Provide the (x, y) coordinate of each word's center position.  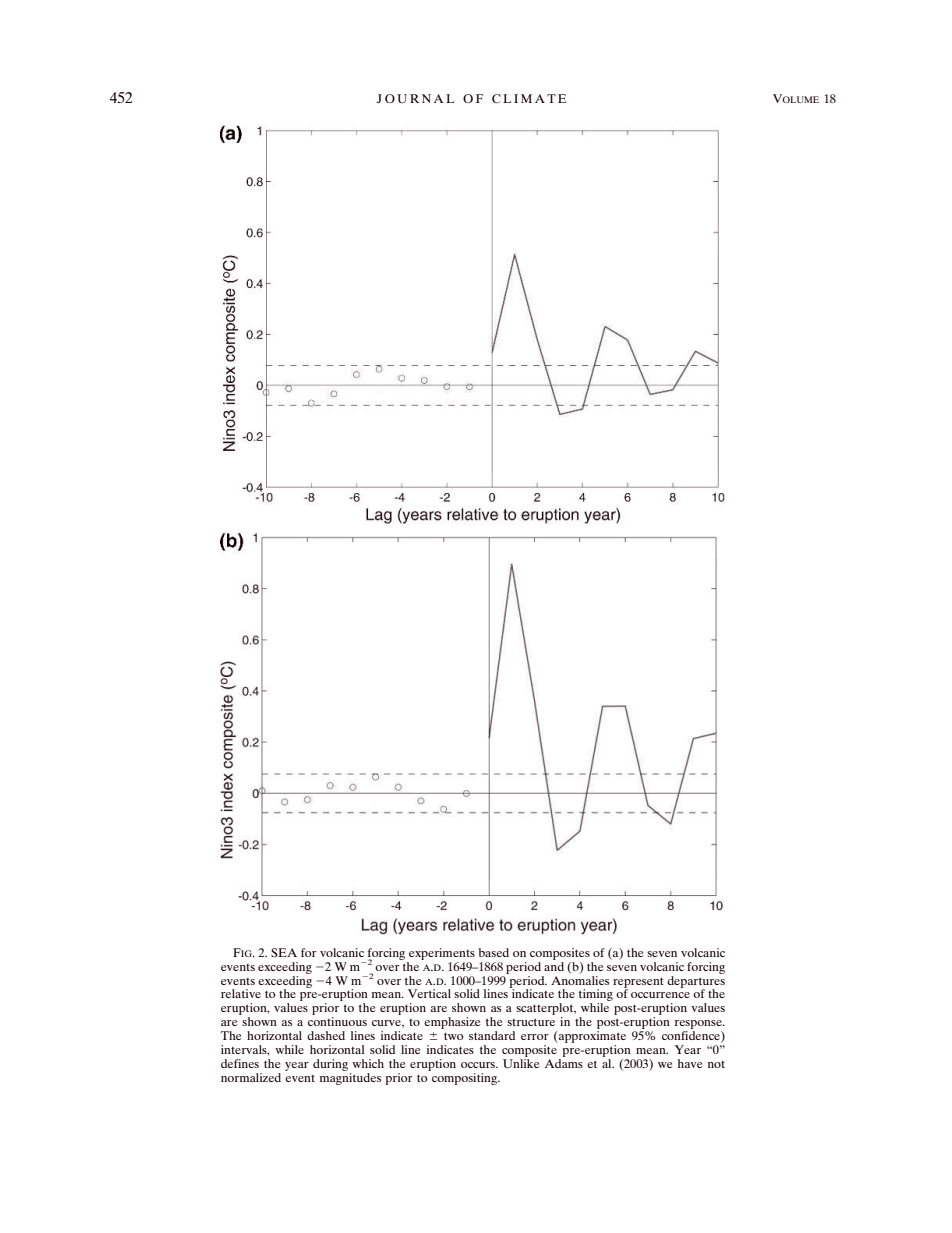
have (690, 1063)
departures (696, 981)
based (494, 952)
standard (492, 1035)
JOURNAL (415, 99)
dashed (326, 1035)
